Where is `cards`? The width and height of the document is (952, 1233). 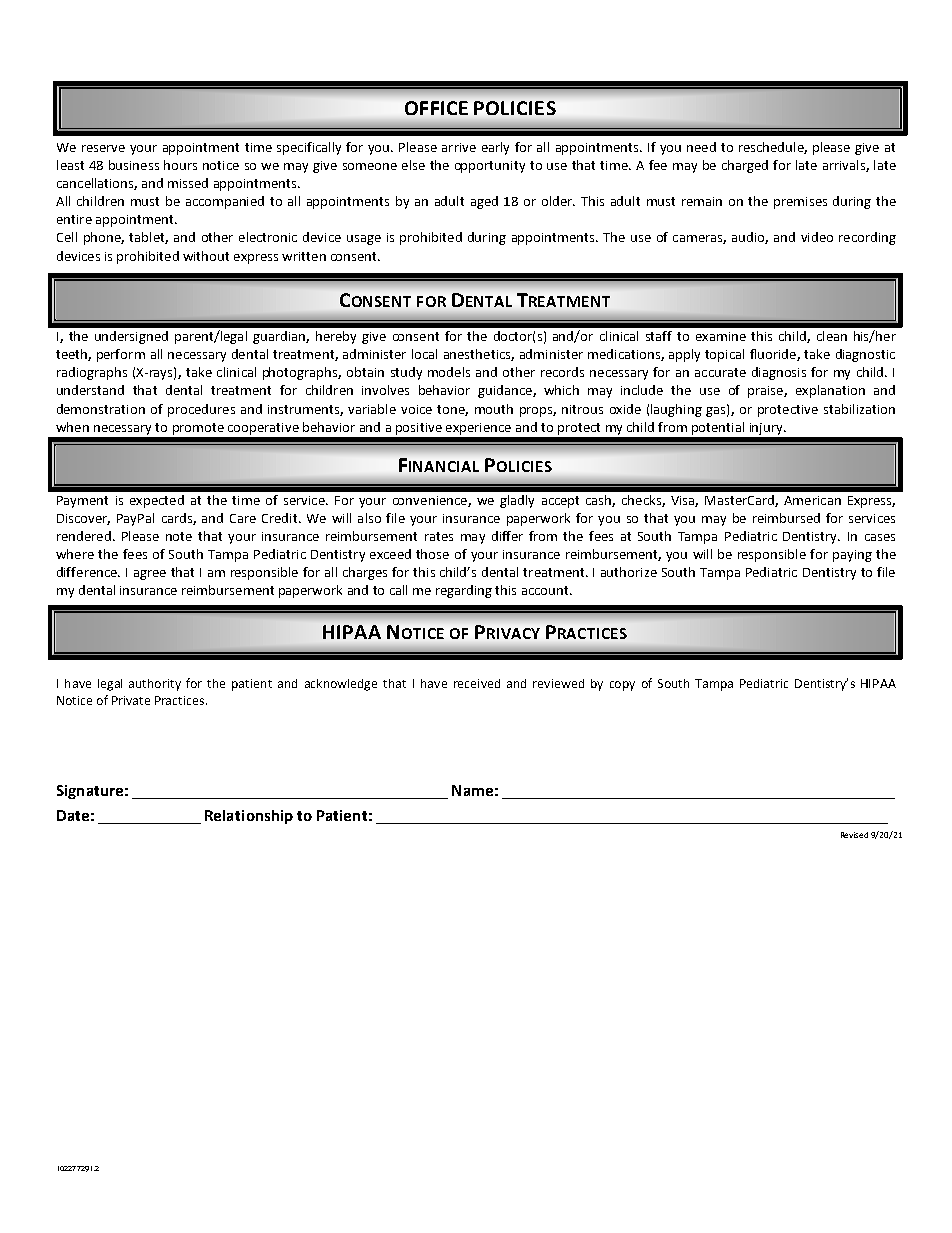 cards is located at coordinates (178, 519).
